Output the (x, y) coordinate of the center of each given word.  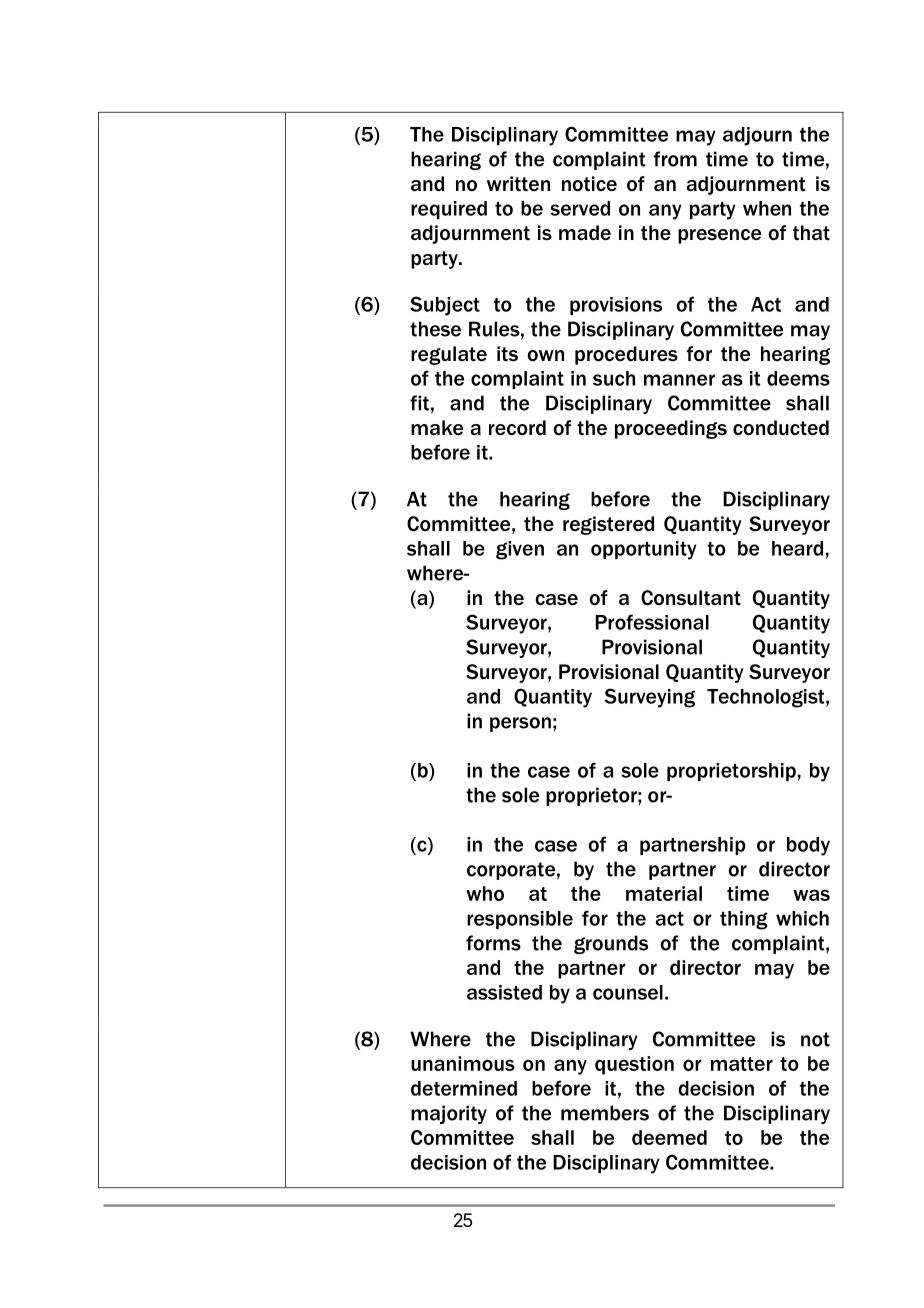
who (485, 893)
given (520, 550)
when (767, 208)
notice (589, 184)
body (808, 846)
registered (608, 525)
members (605, 1113)
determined (464, 1088)
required (449, 210)
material (664, 893)
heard (799, 548)
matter (742, 1064)
